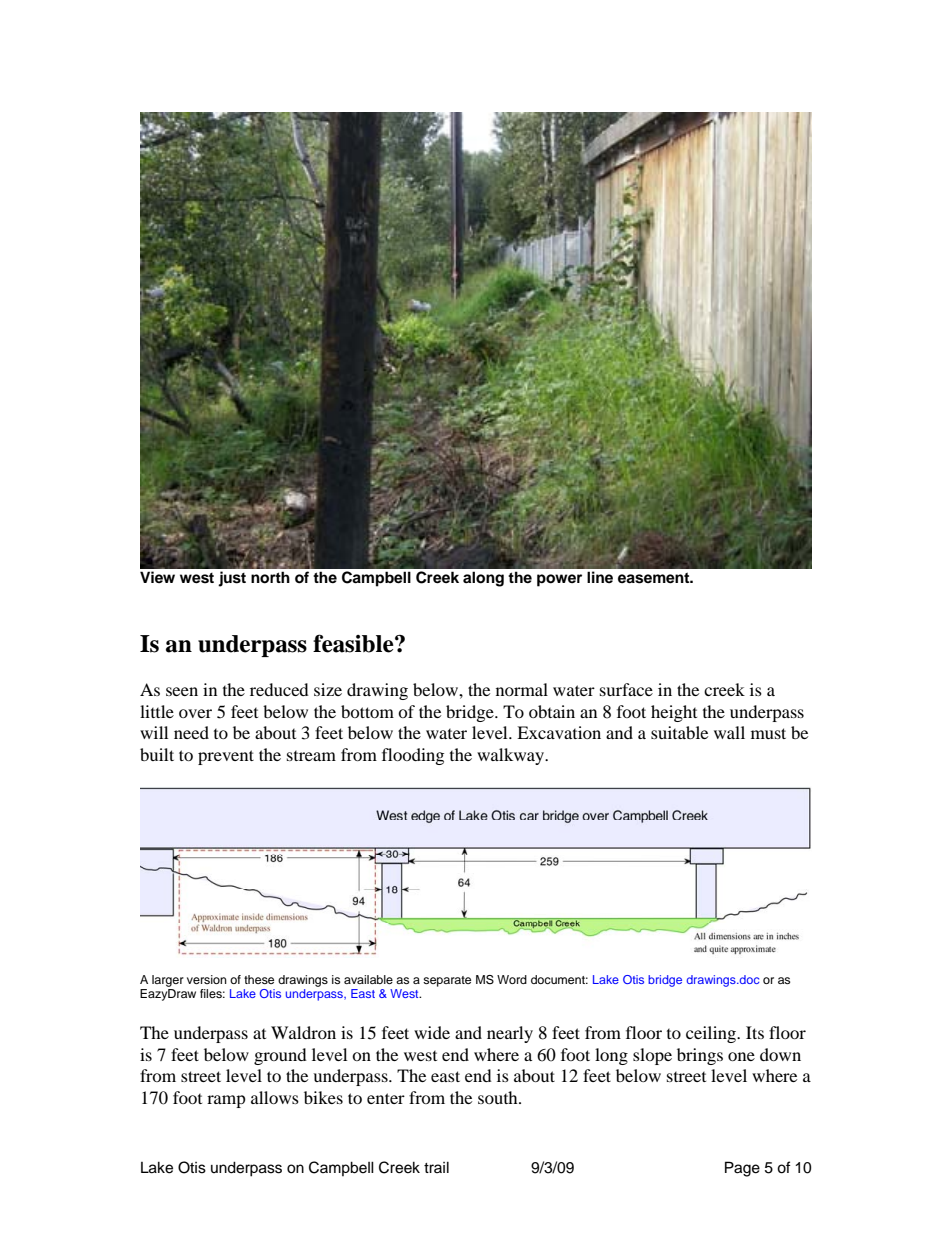 The image size is (952, 1233). Describe the element at coordinates (742, 1169) in the screenshot. I see `Page` at that location.
